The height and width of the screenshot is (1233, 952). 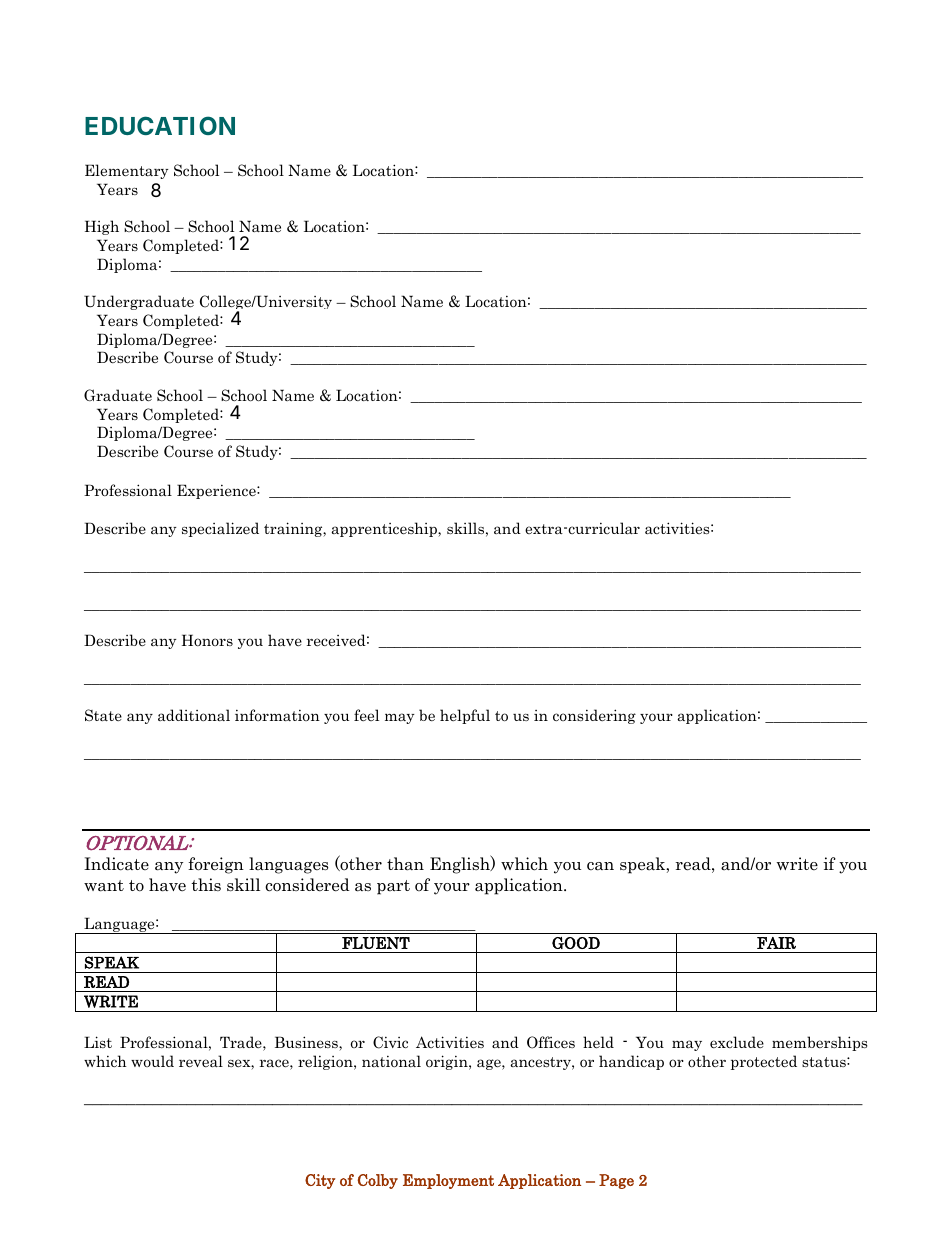 I want to click on EDUCATION, so click(x=160, y=125).
